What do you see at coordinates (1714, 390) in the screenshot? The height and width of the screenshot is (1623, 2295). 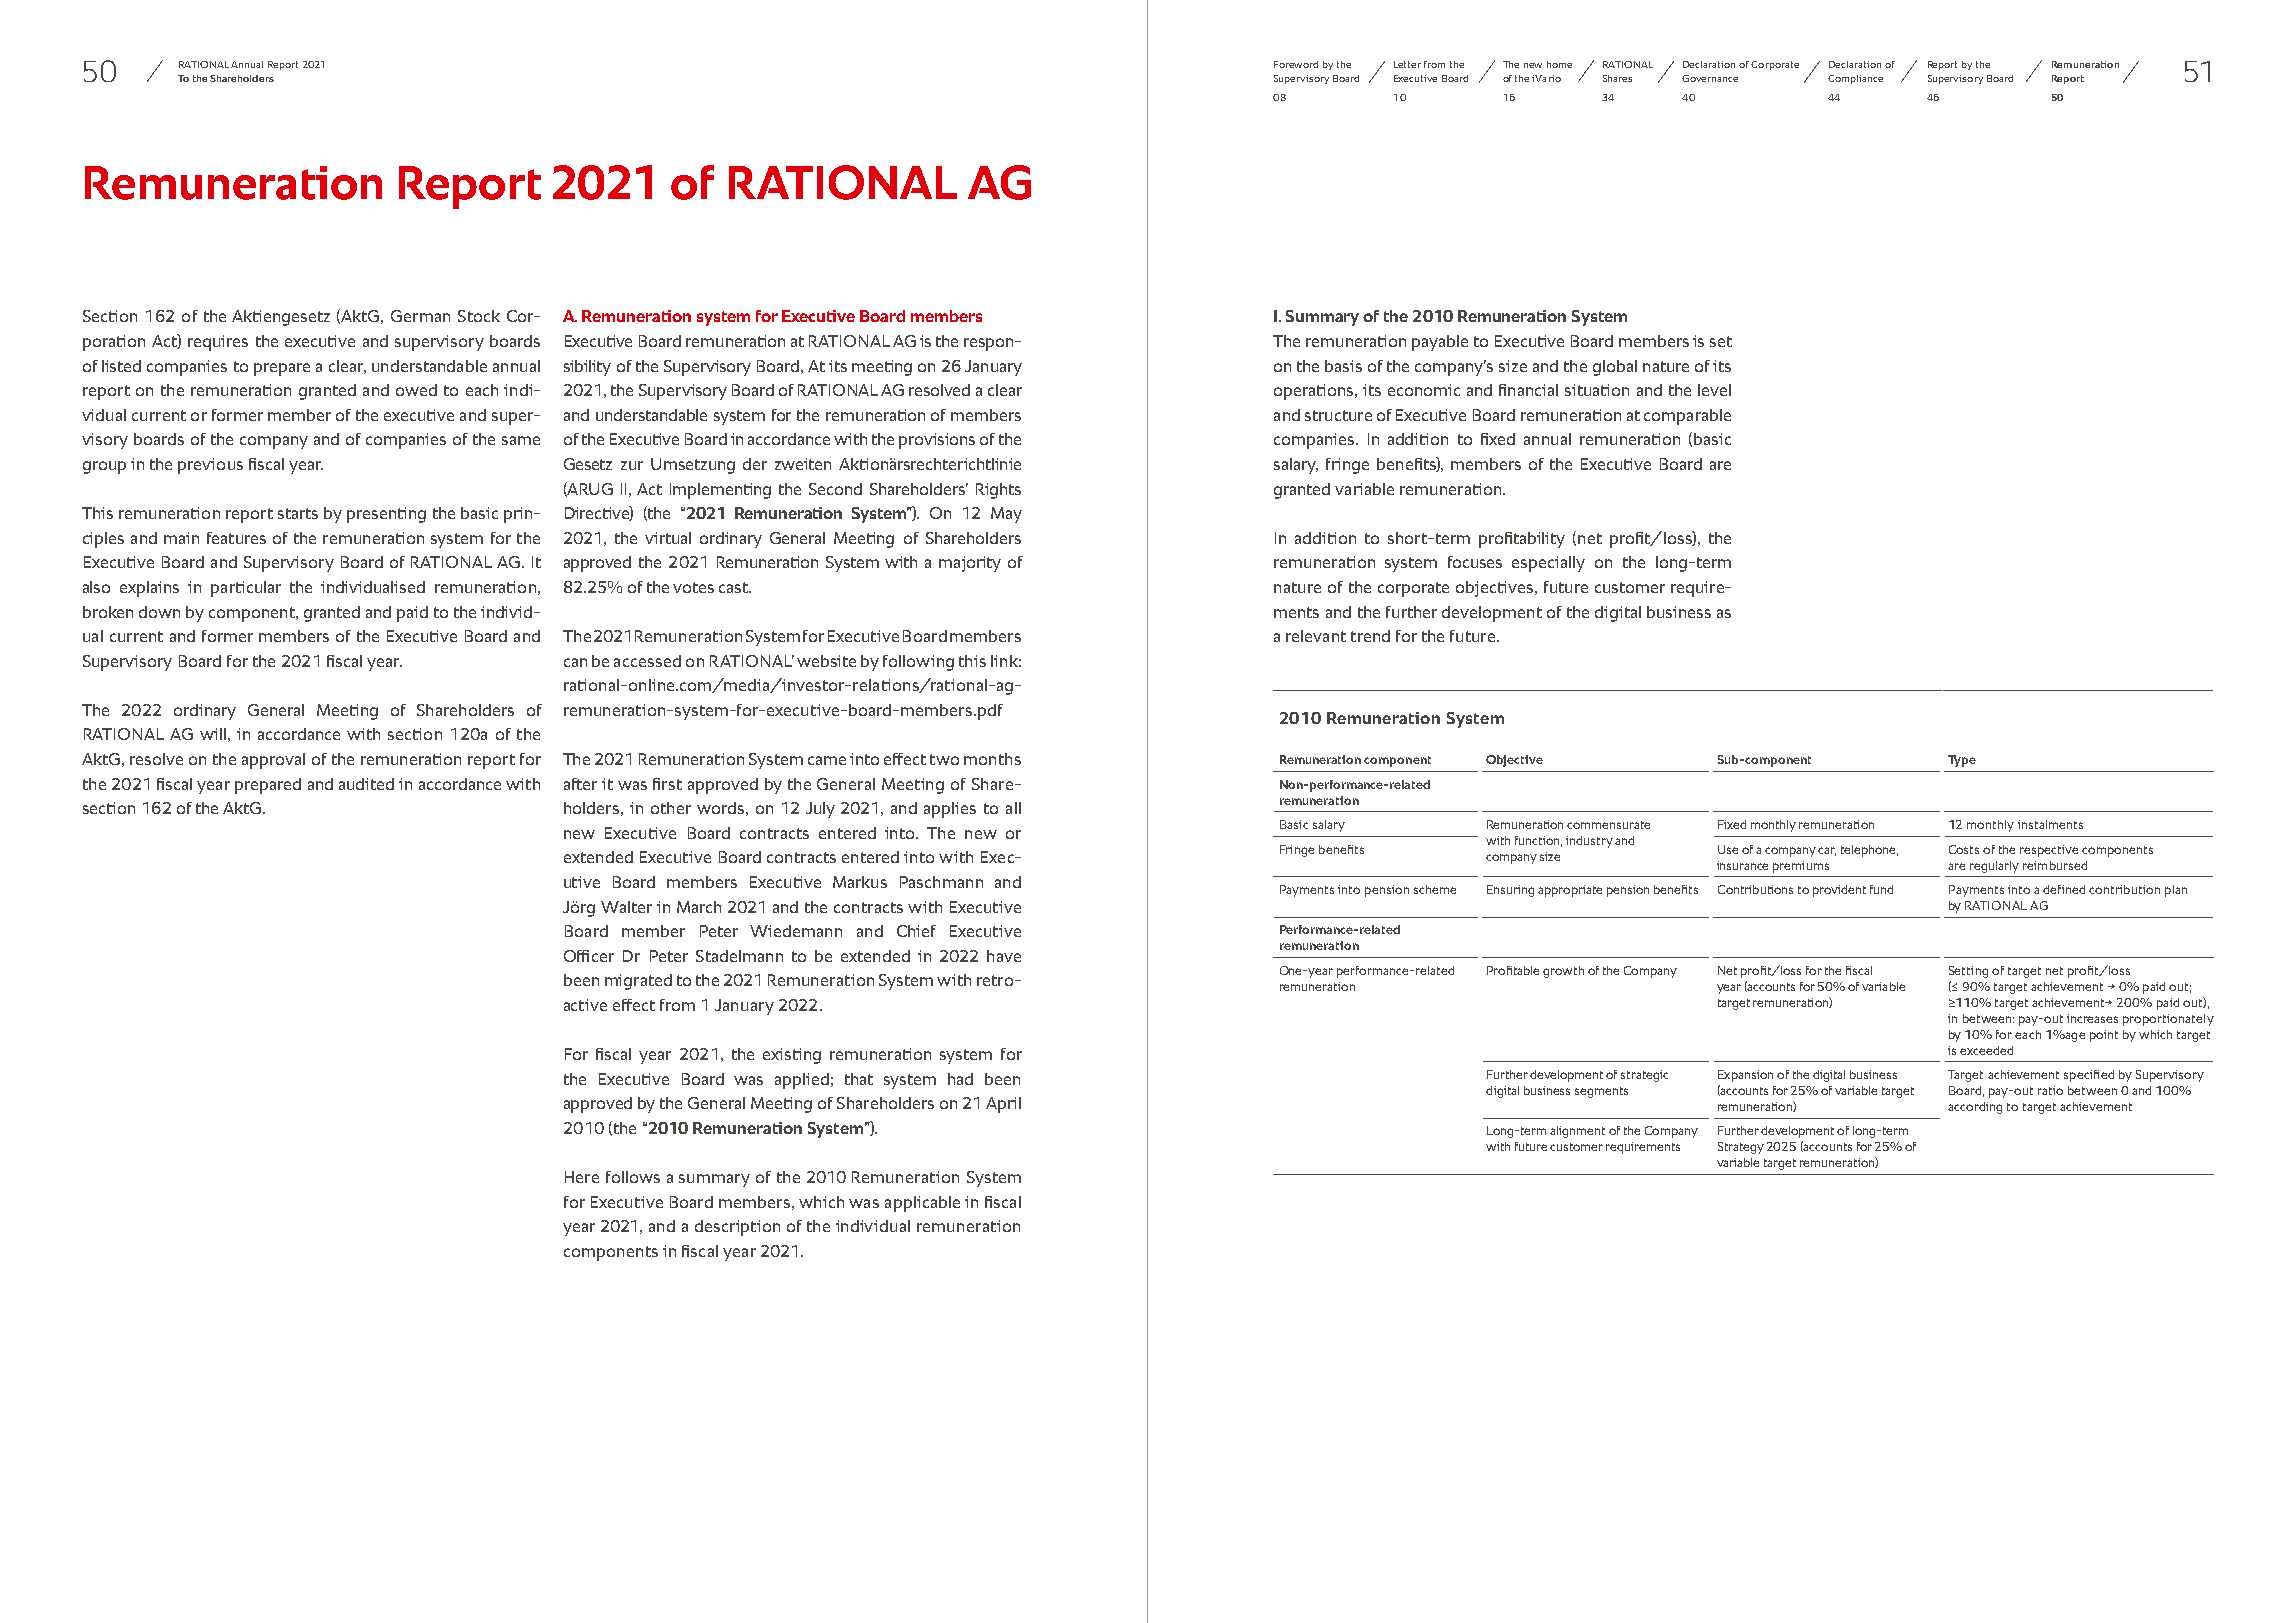 I see `level` at bounding box center [1714, 390].
